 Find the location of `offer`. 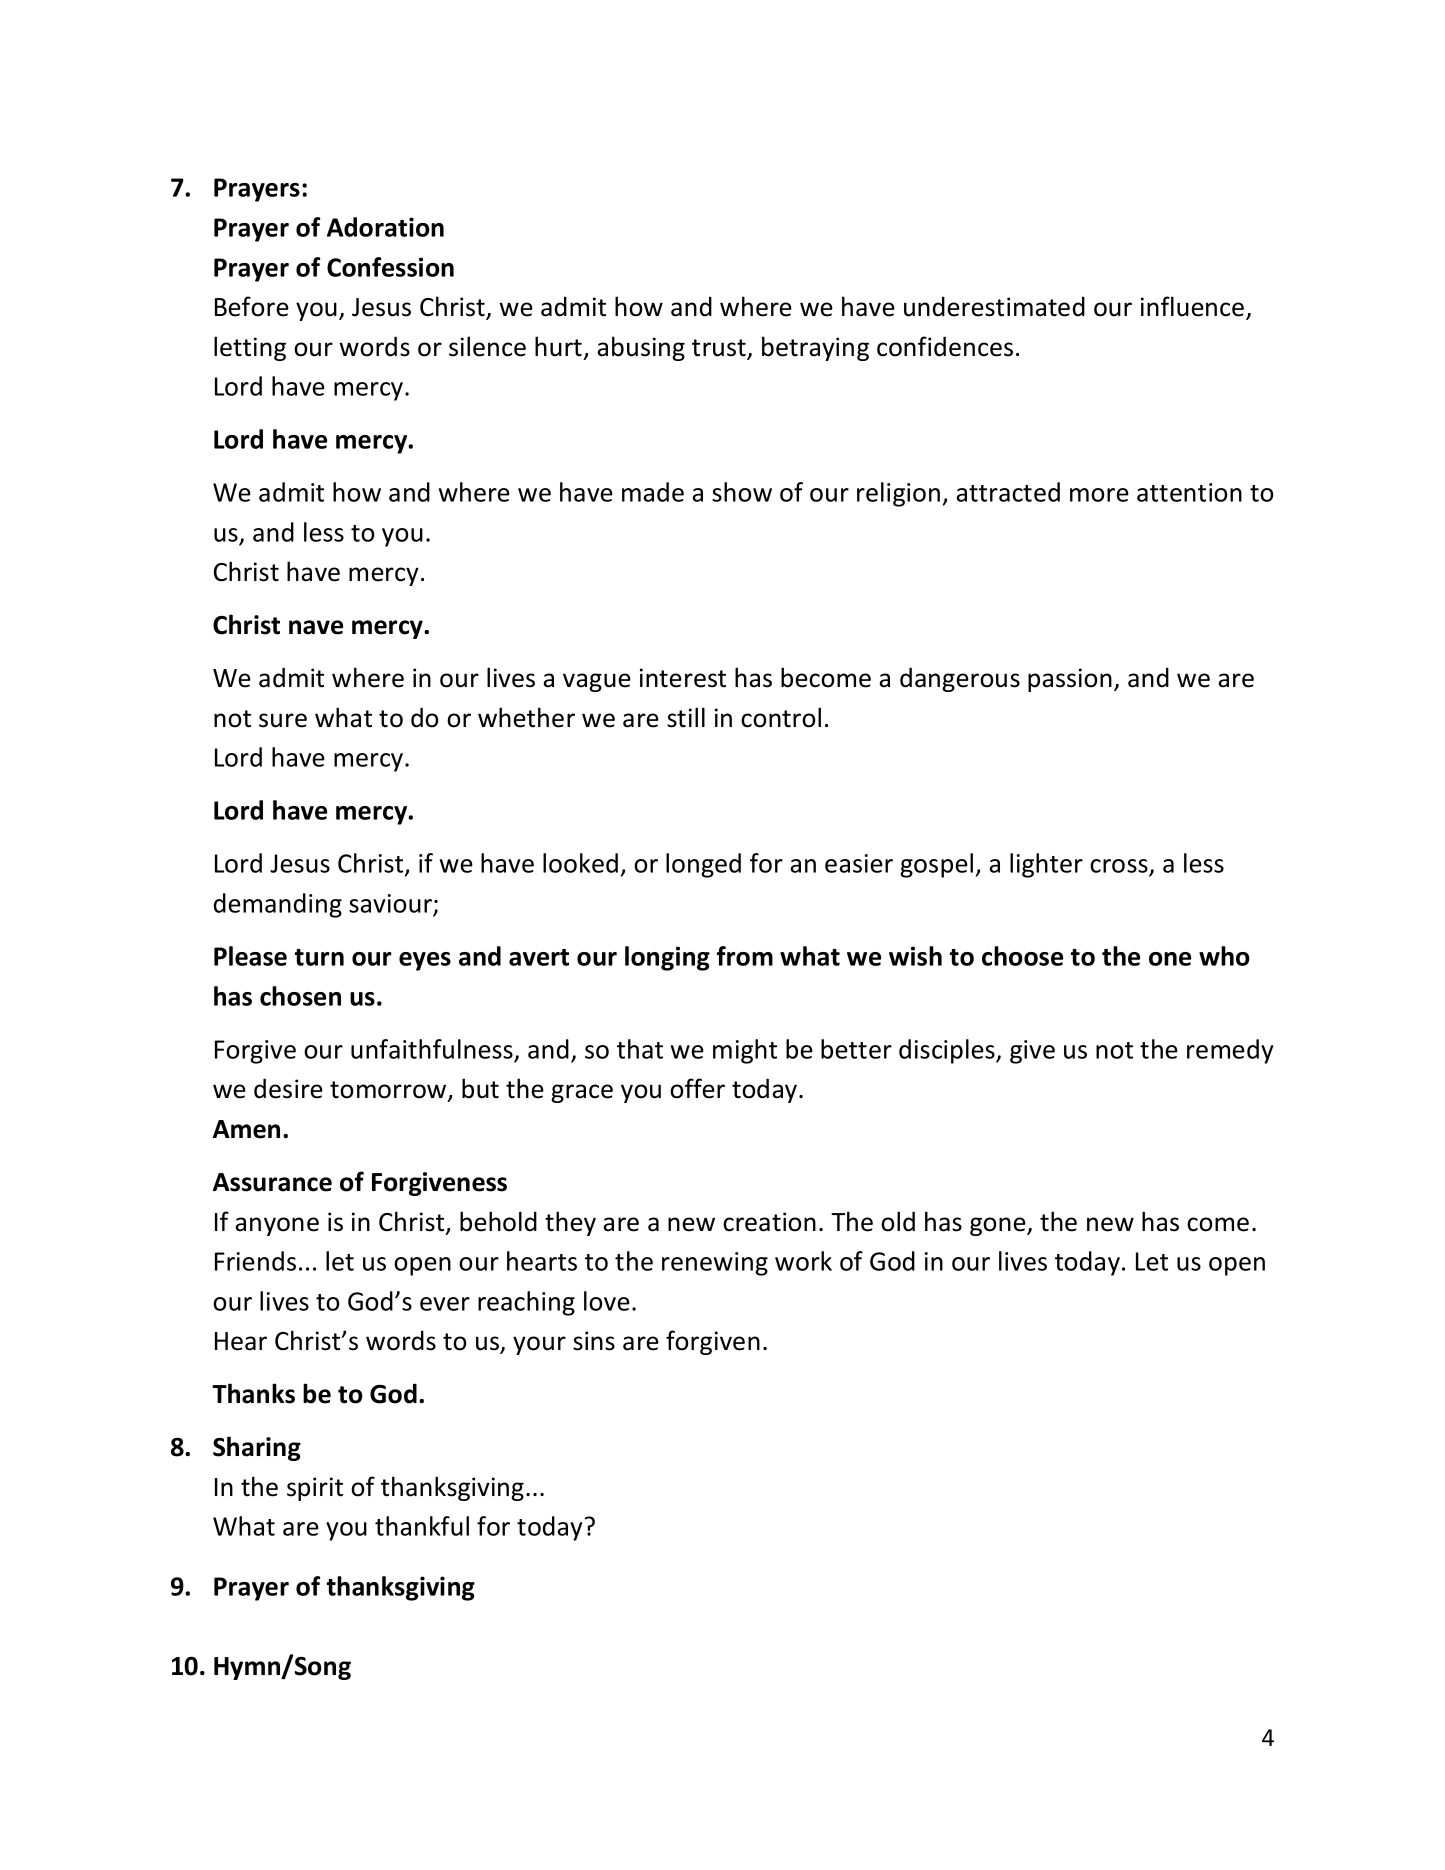

offer is located at coordinates (697, 1088).
